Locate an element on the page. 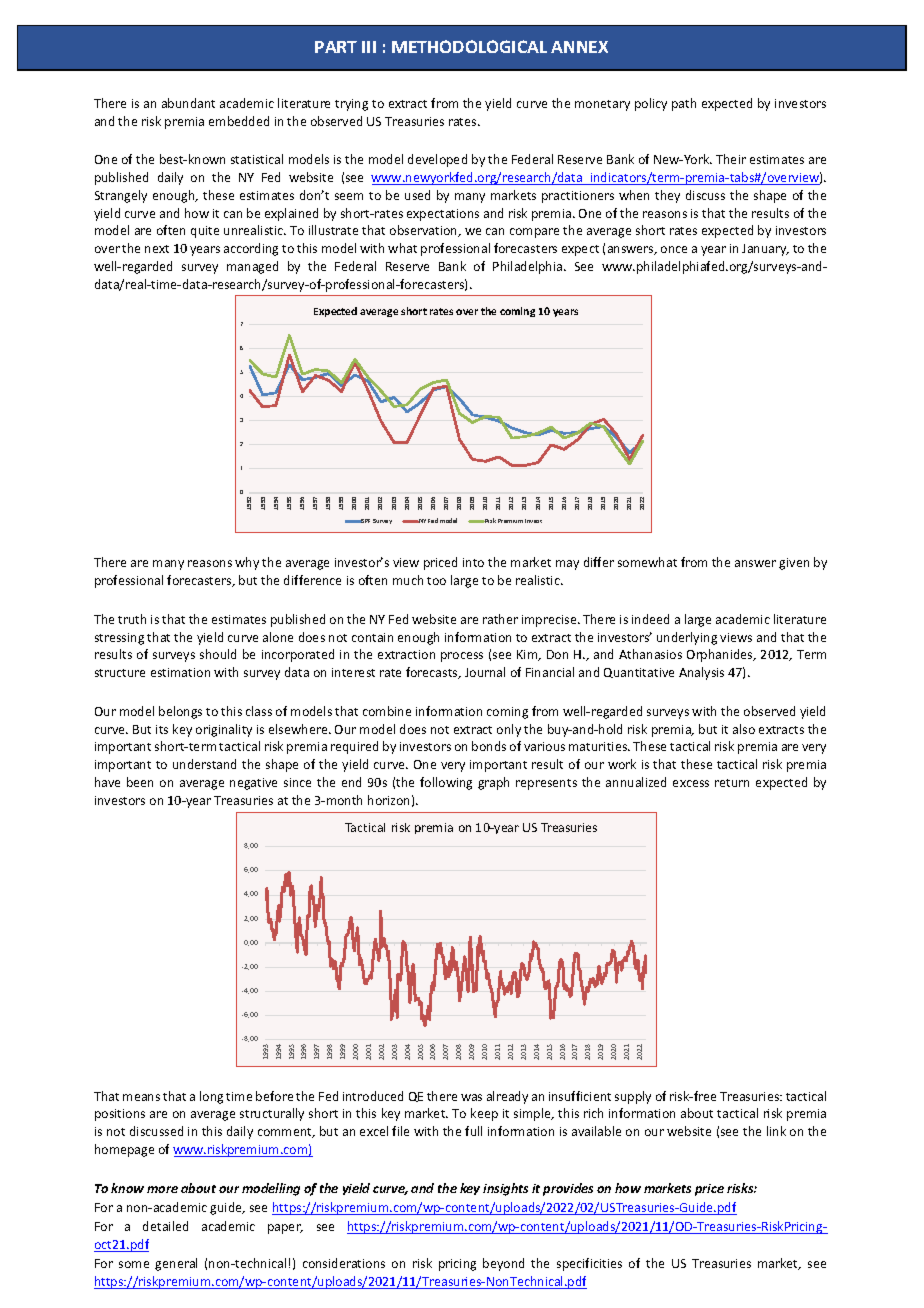  path is located at coordinates (684, 104).
